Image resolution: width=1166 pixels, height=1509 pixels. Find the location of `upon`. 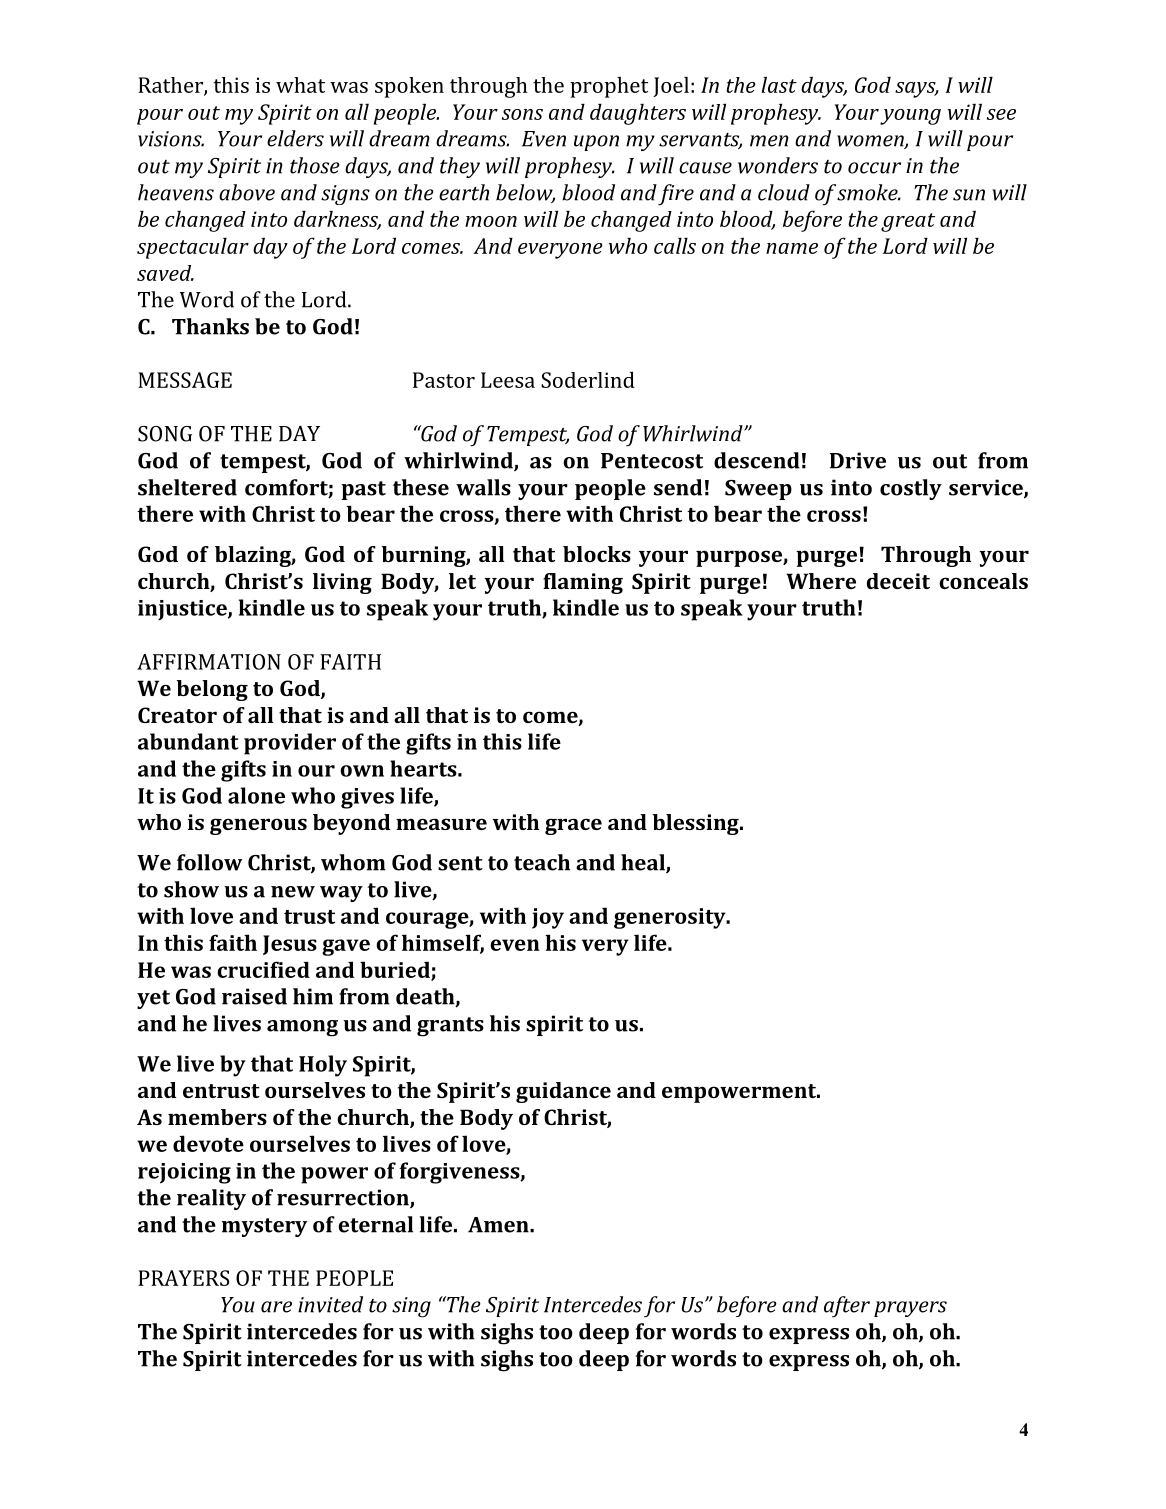

upon is located at coordinates (596, 143).
